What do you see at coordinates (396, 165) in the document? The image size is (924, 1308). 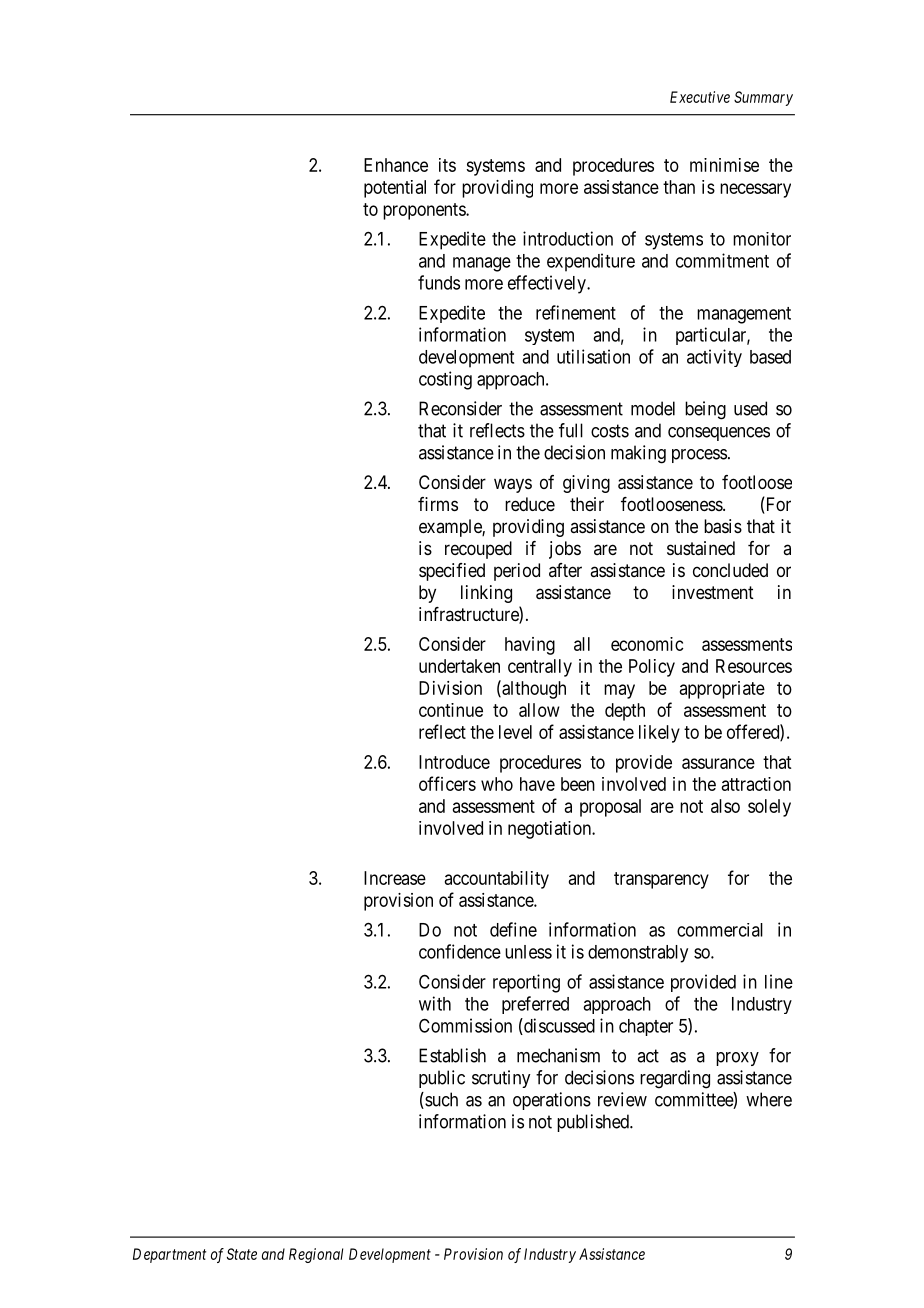 I see `Enhance` at bounding box center [396, 165].
